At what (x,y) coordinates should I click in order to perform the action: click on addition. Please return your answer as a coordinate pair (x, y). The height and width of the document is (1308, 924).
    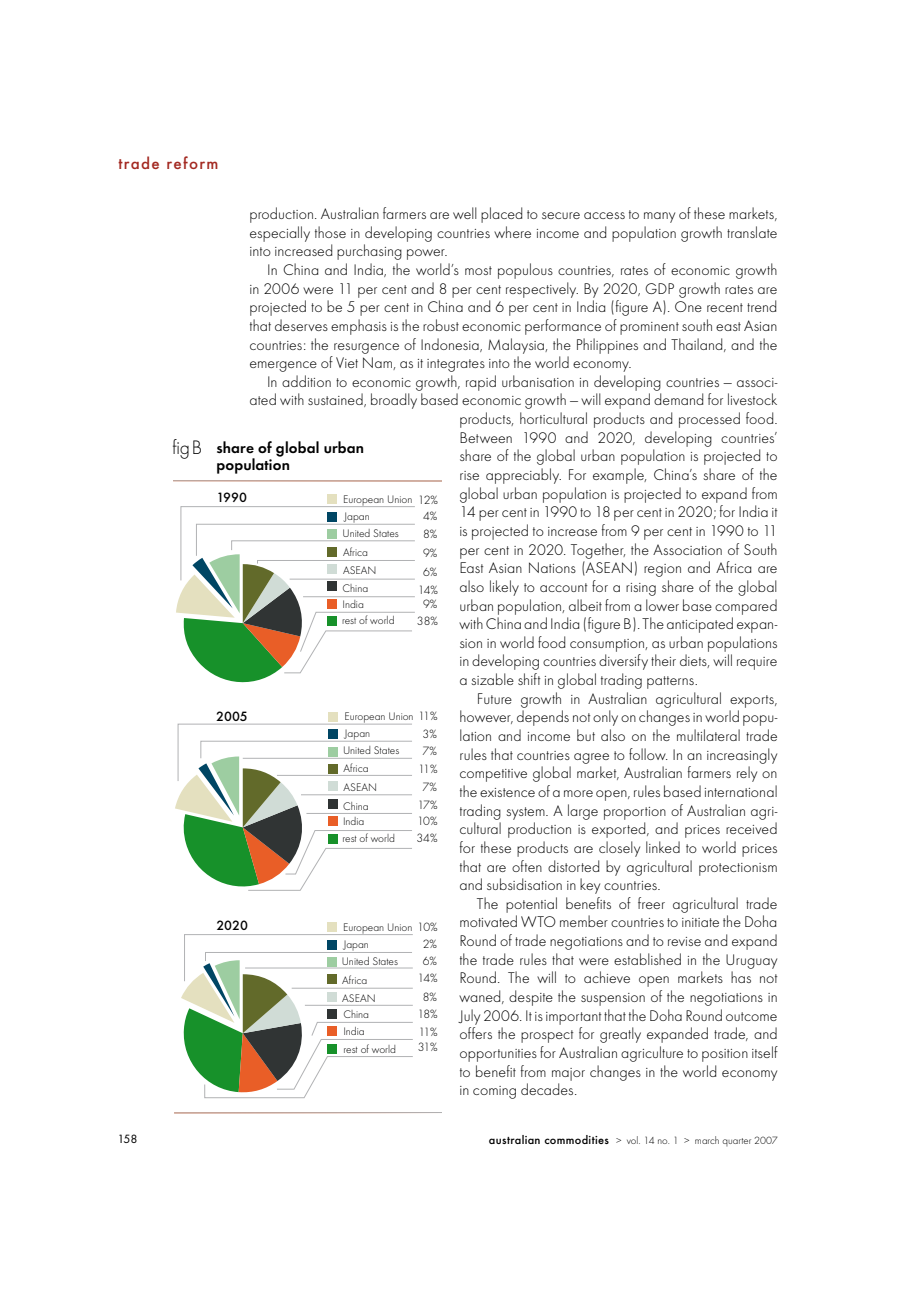
    Looking at the image, I should click on (306, 381).
